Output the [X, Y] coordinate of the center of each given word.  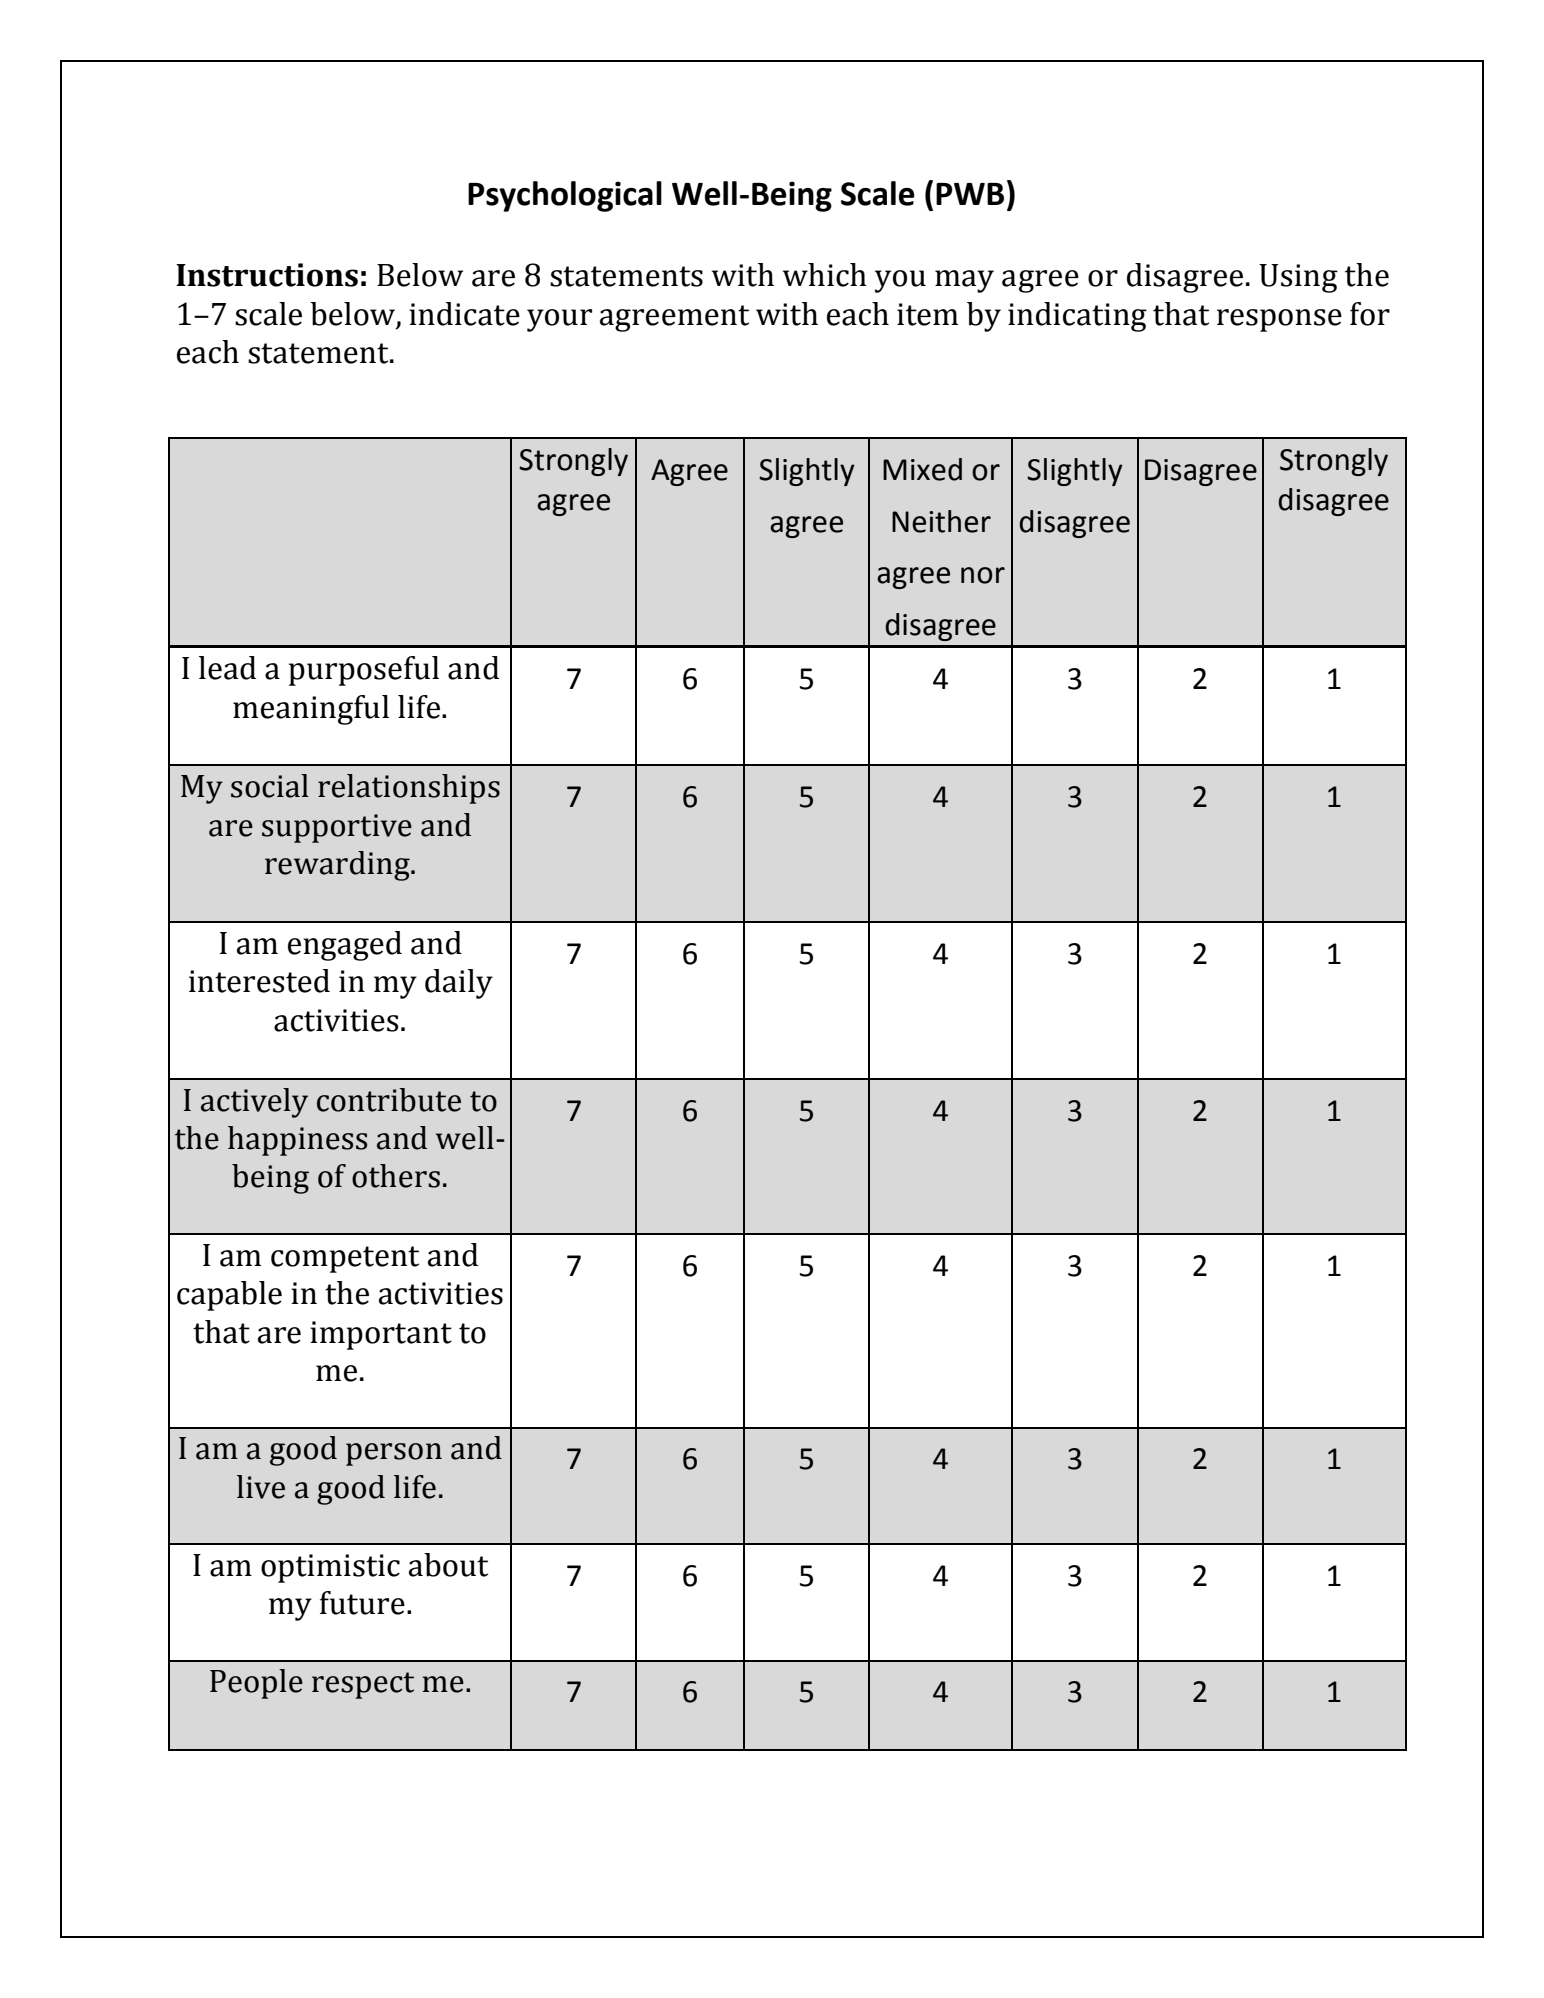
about [448, 1565]
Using [1298, 278]
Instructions [267, 275]
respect [363, 1685]
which [825, 275]
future [362, 1603]
